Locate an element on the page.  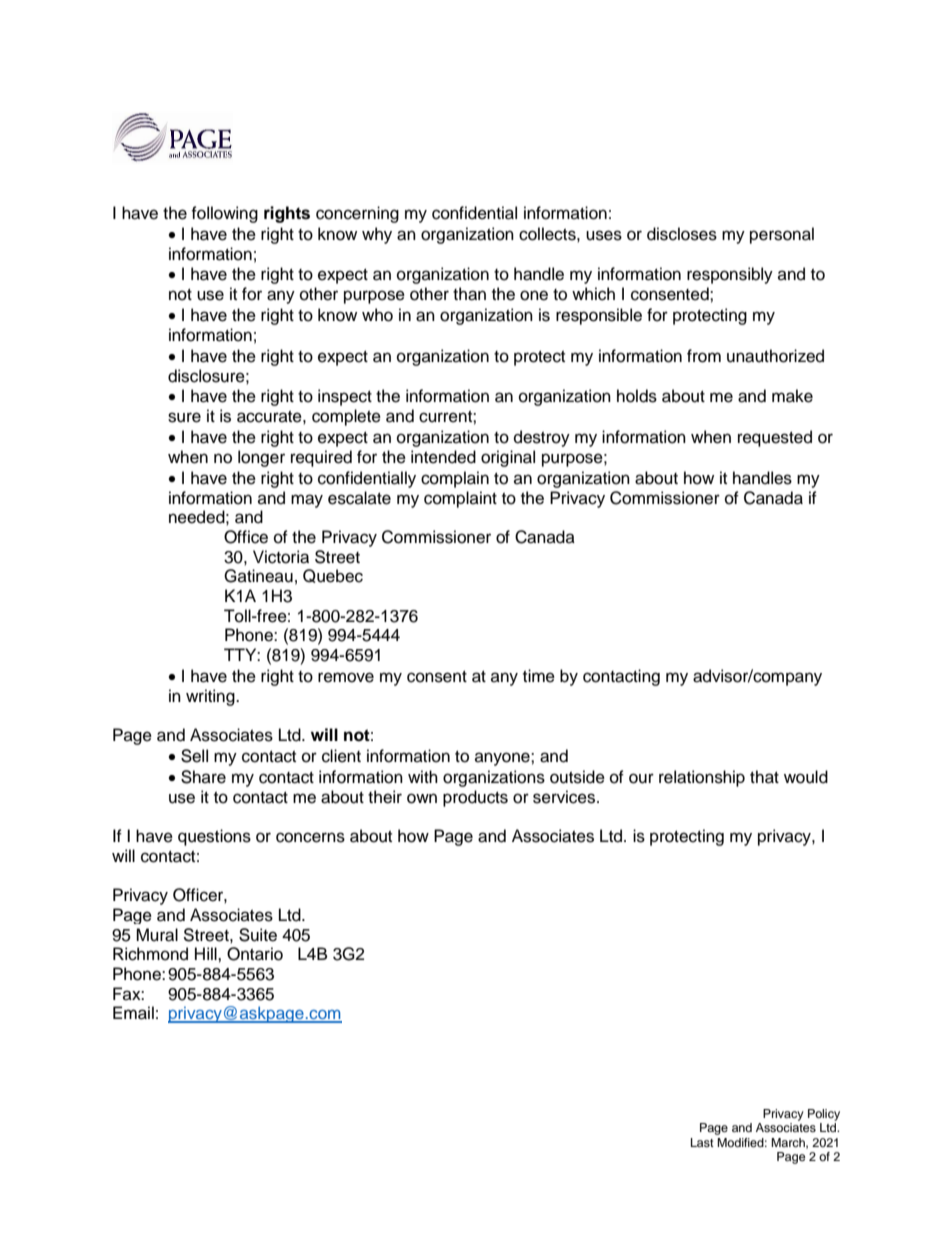
original is located at coordinates (508, 458).
